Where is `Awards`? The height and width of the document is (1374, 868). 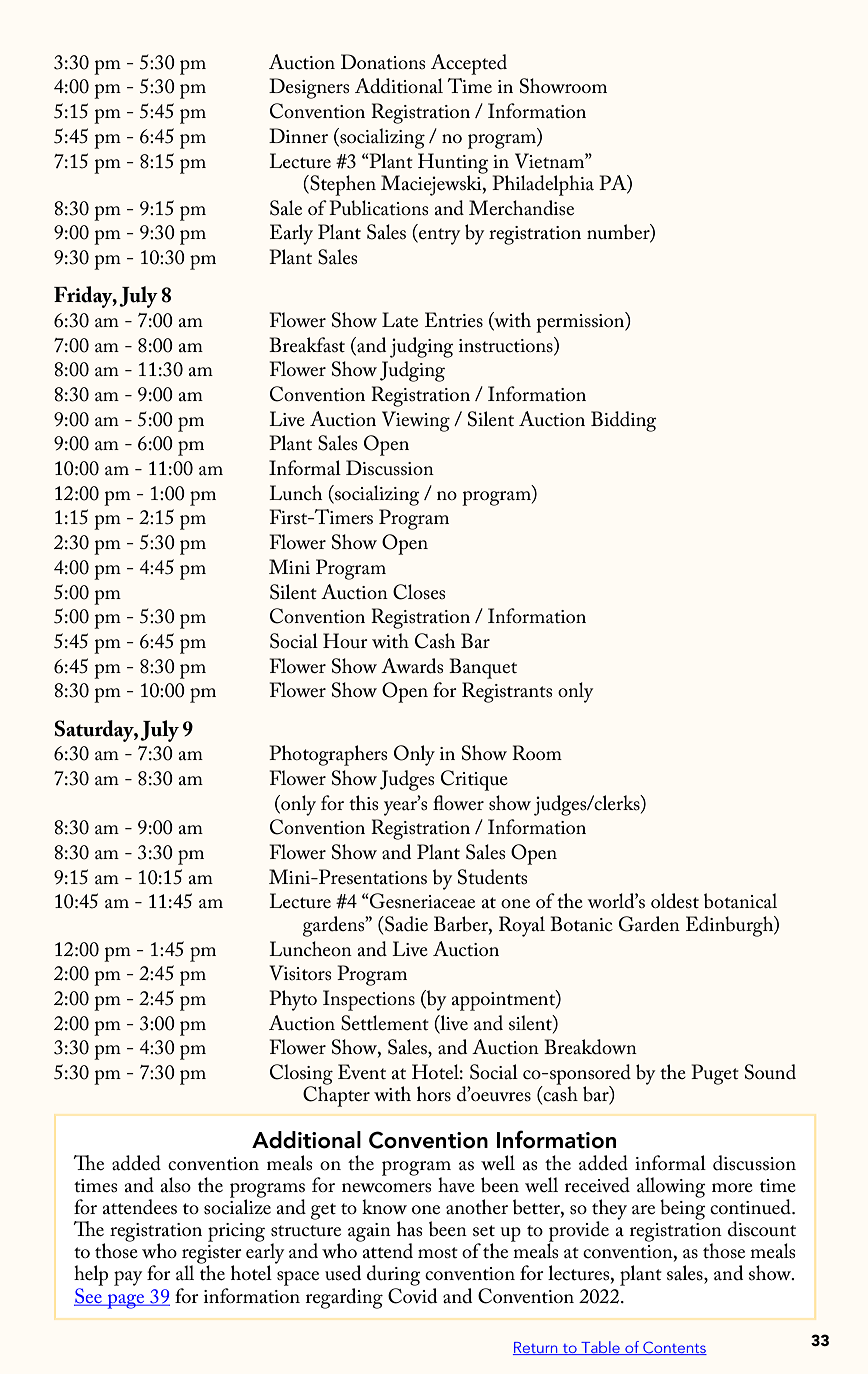 Awards is located at coordinates (412, 666).
